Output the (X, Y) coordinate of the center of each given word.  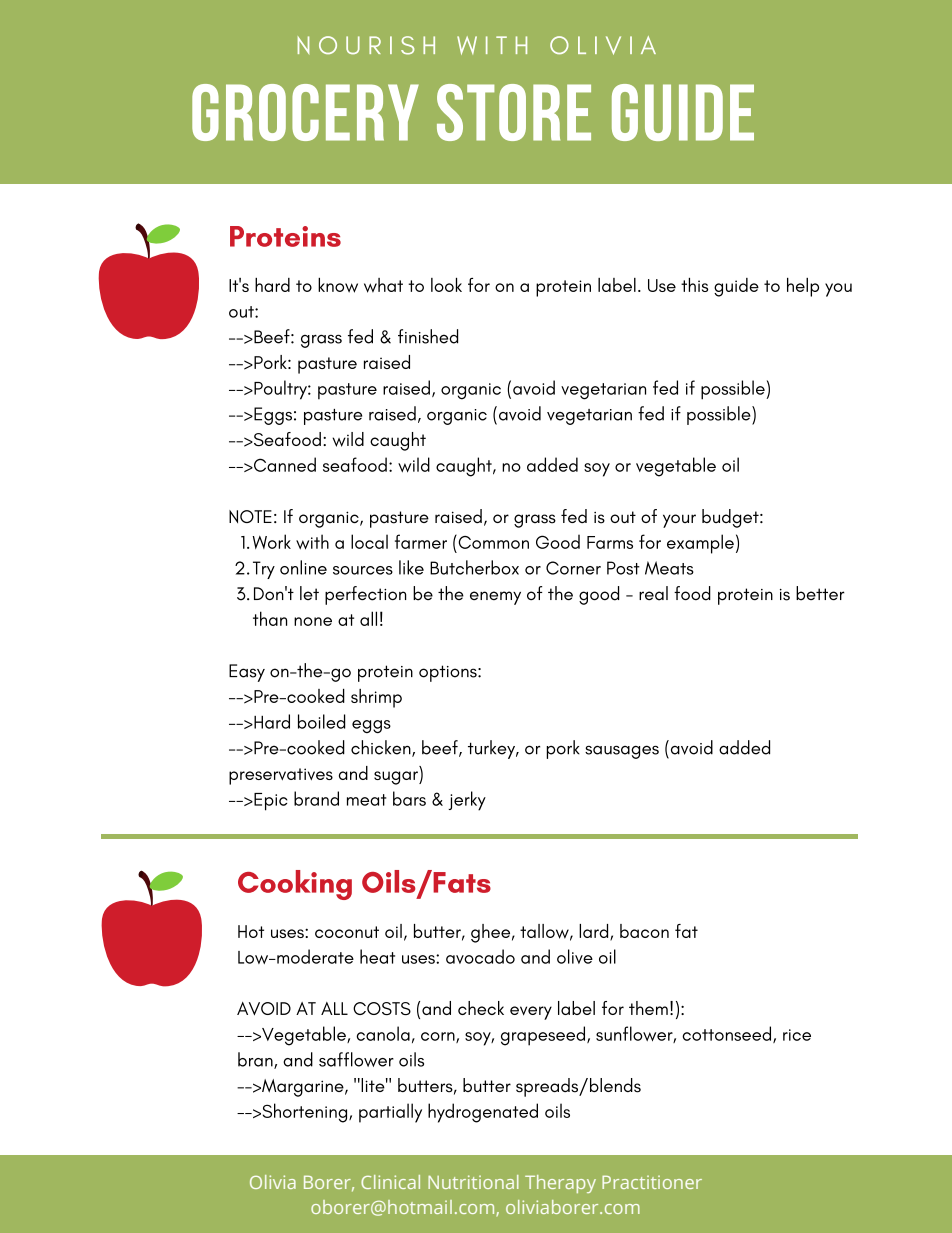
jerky (467, 801)
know (338, 285)
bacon (644, 931)
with (312, 542)
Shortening (305, 1113)
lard (595, 932)
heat (377, 956)
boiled (321, 721)
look (446, 285)
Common (492, 541)
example (700, 544)
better (820, 593)
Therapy (560, 1184)
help (803, 287)
